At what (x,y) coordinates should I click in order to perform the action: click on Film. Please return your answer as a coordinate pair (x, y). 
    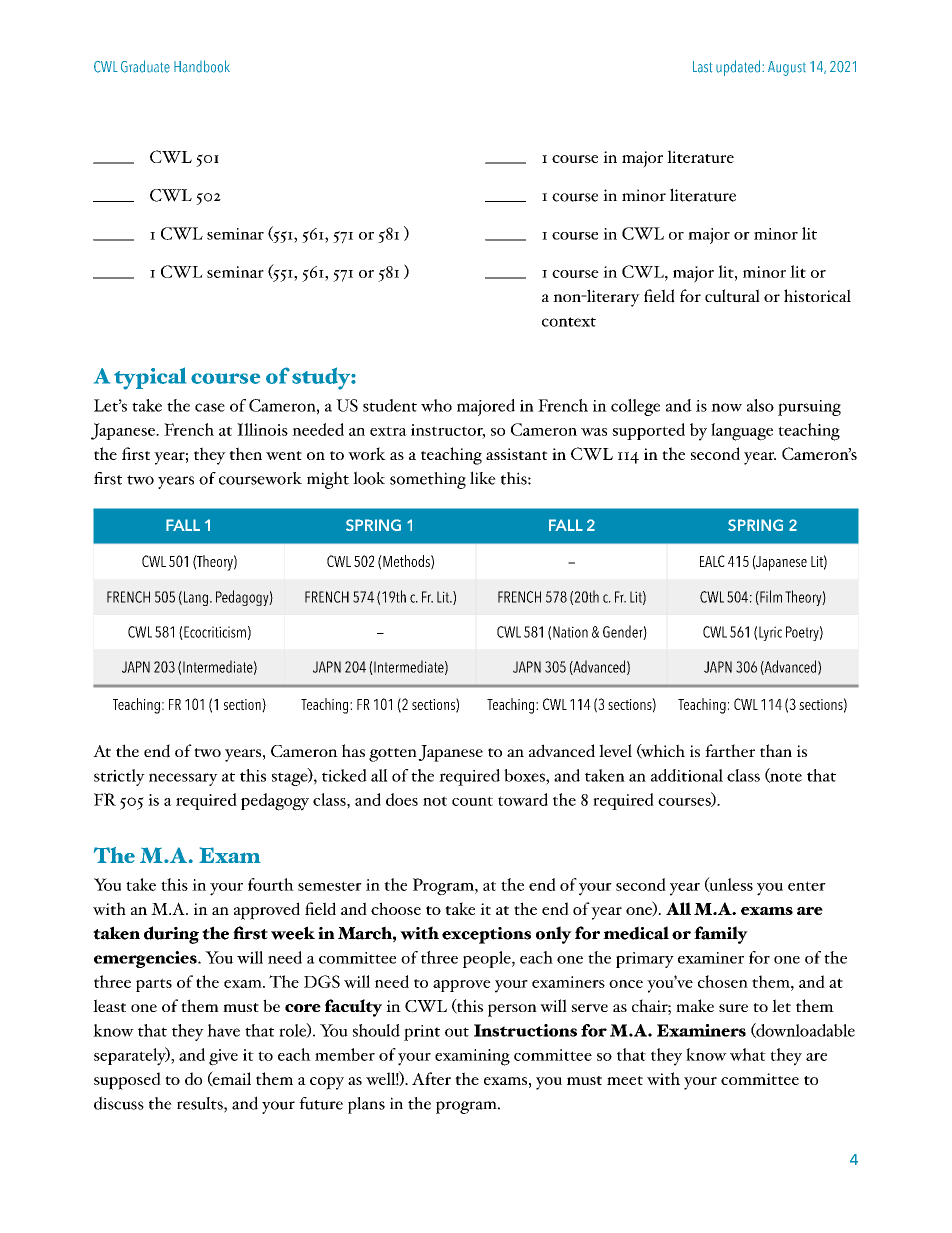
    Looking at the image, I should click on (770, 597).
